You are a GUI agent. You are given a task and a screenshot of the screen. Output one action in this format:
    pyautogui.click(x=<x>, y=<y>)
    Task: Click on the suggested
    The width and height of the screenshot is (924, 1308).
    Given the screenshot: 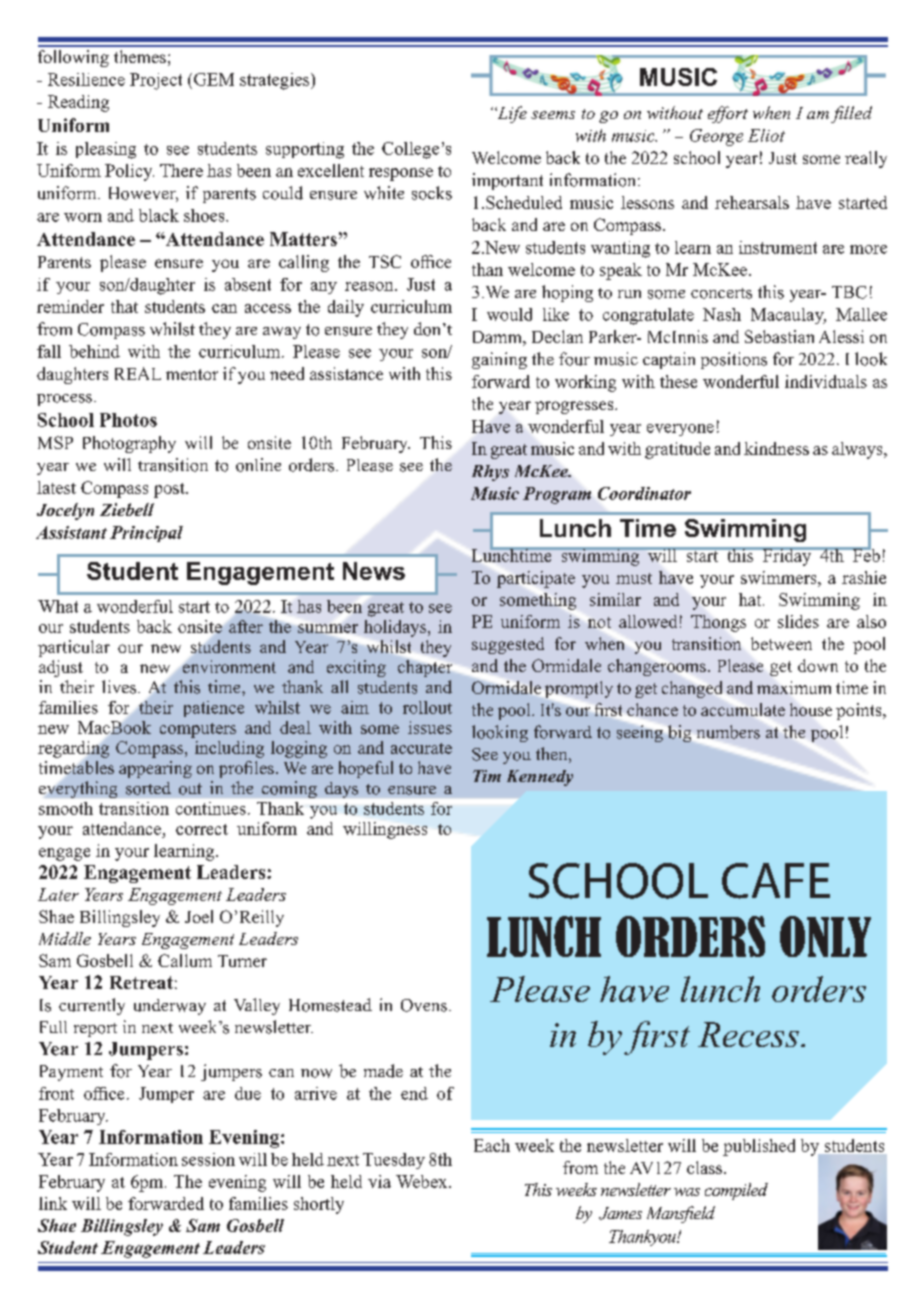 What is the action you would take?
    pyautogui.click(x=508, y=645)
